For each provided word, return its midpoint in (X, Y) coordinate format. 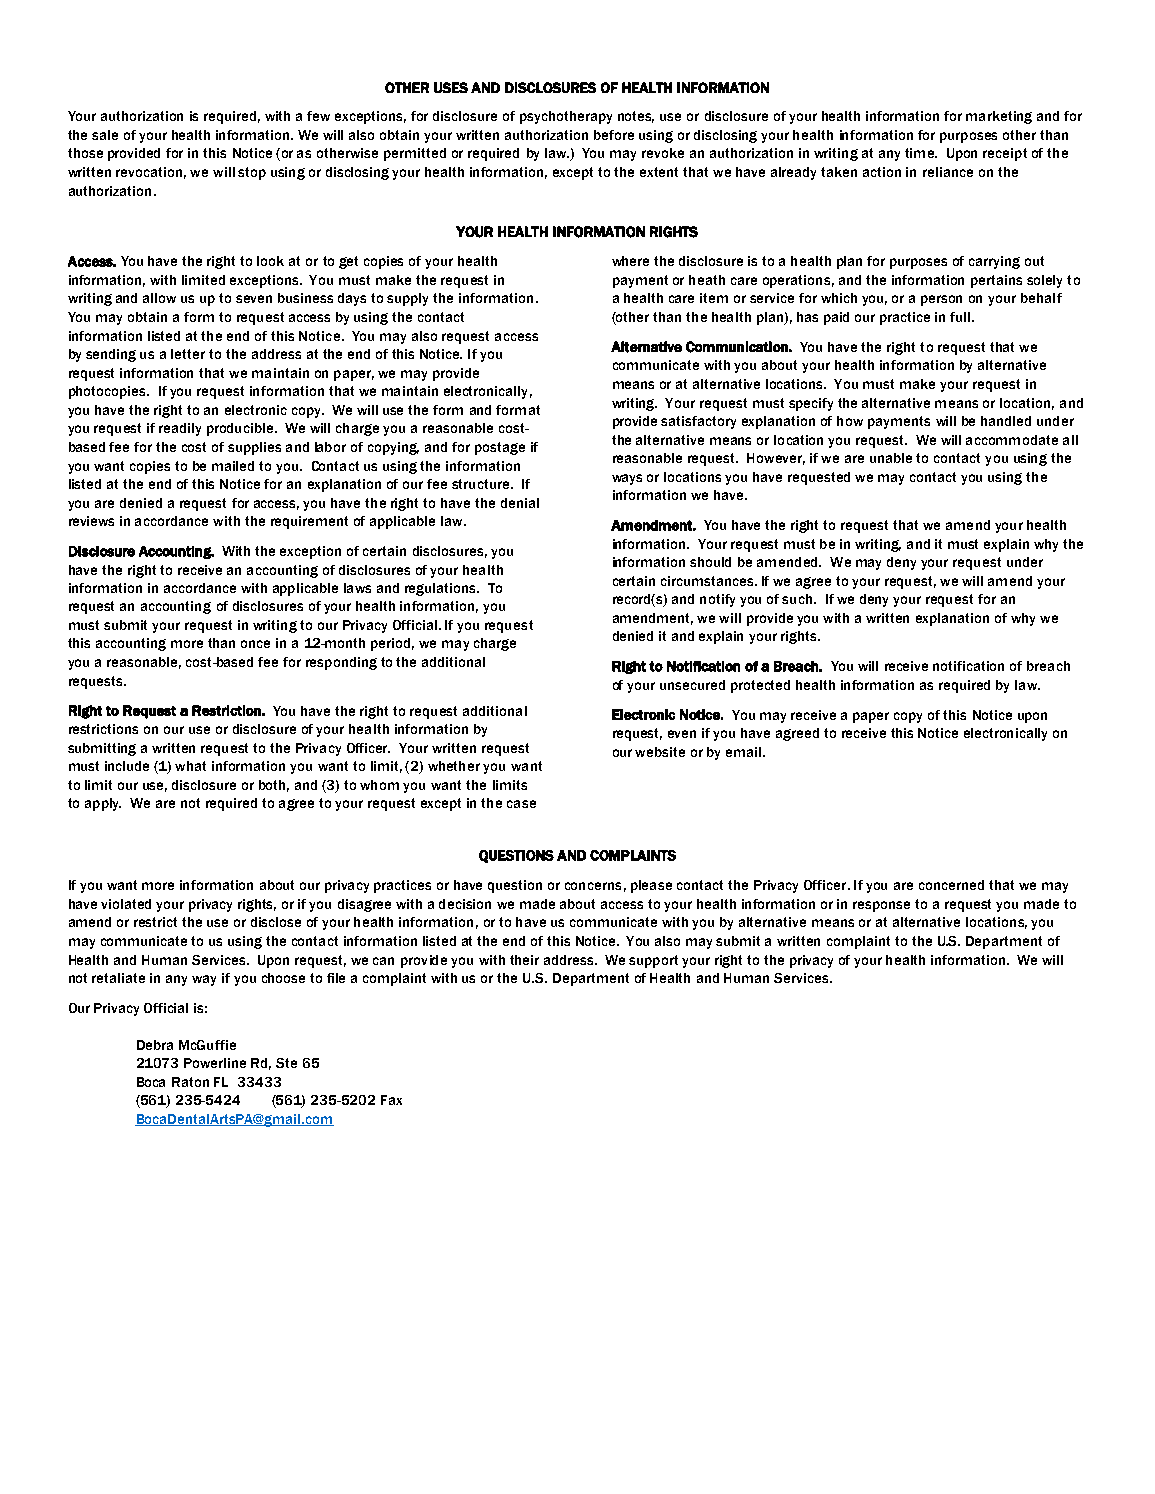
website (660, 752)
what (190, 766)
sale (105, 135)
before (614, 135)
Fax (391, 1100)
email (743, 752)
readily (180, 429)
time (920, 153)
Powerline (215, 1063)
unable (891, 458)
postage (500, 448)
